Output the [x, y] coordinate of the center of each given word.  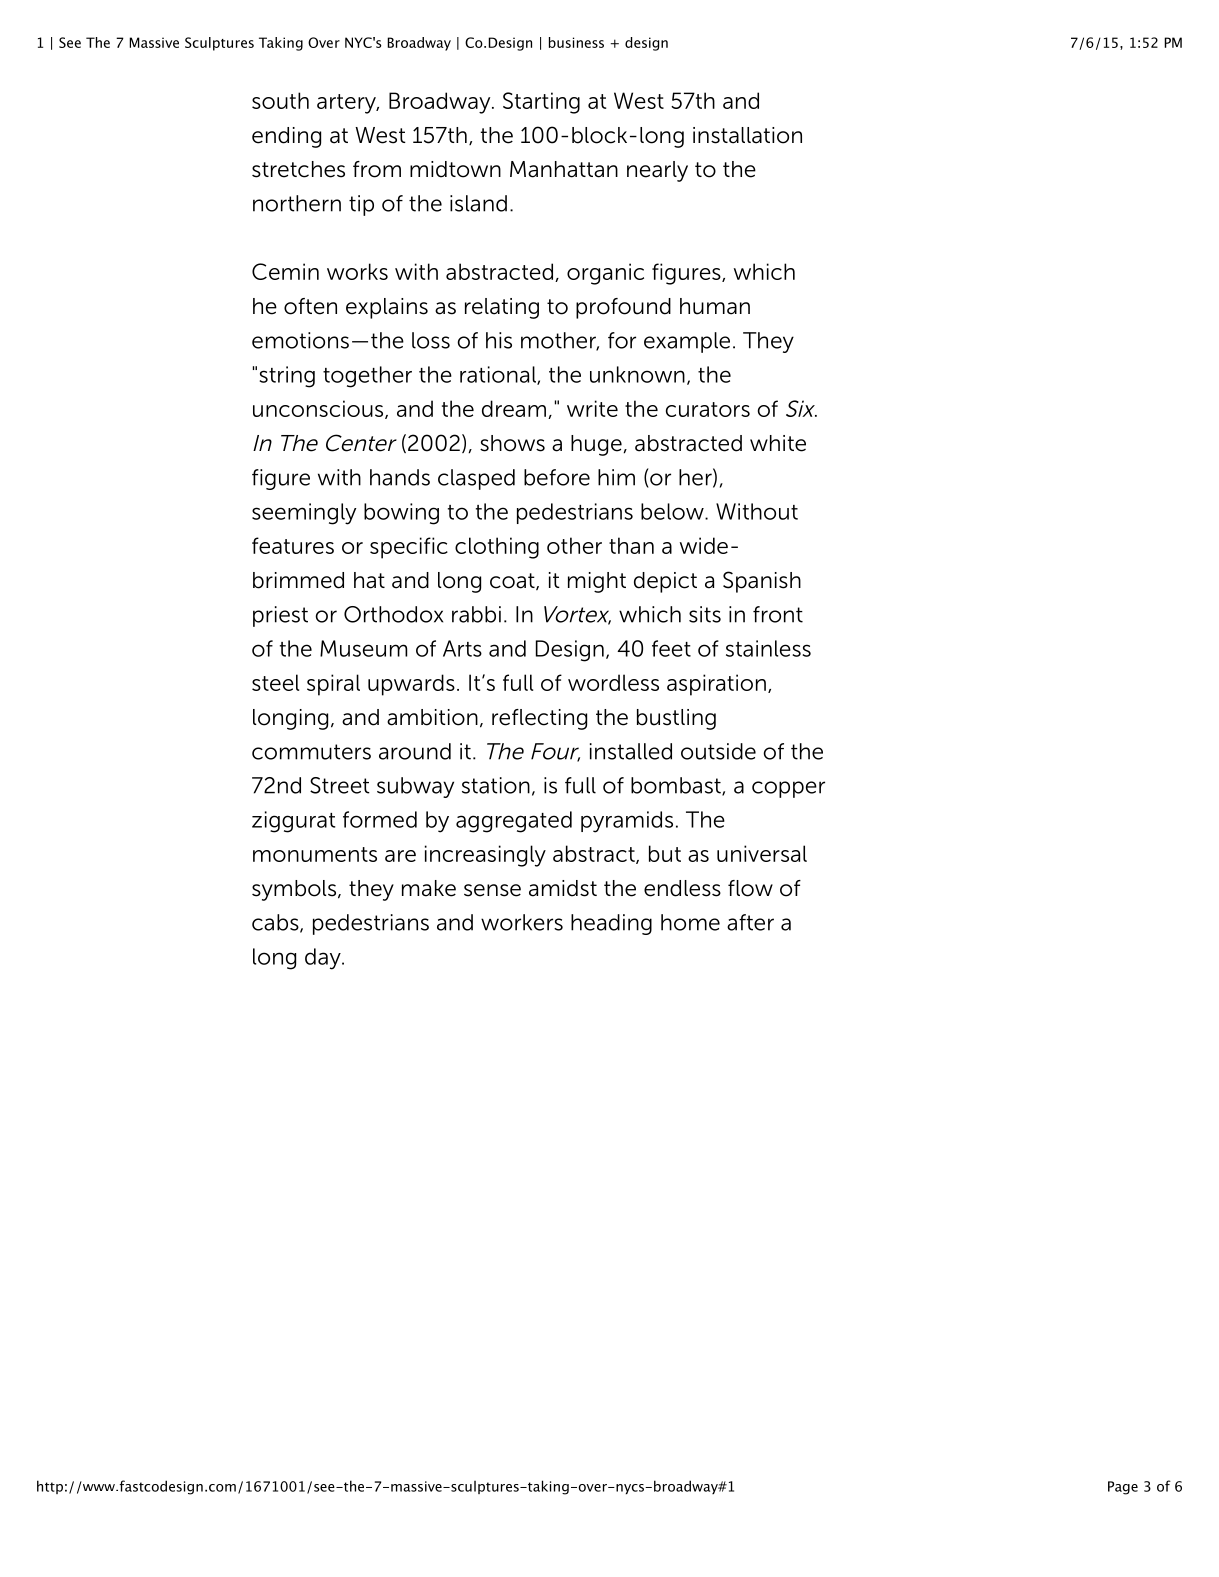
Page [1123, 1488]
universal [762, 853]
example [687, 342]
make [429, 888]
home [690, 922]
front [778, 614]
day [324, 959]
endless [682, 888]
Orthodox [393, 614]
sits [705, 614]
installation [747, 135]
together [367, 377]
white [778, 443]
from [377, 169]
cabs [276, 923]
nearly [657, 171]
